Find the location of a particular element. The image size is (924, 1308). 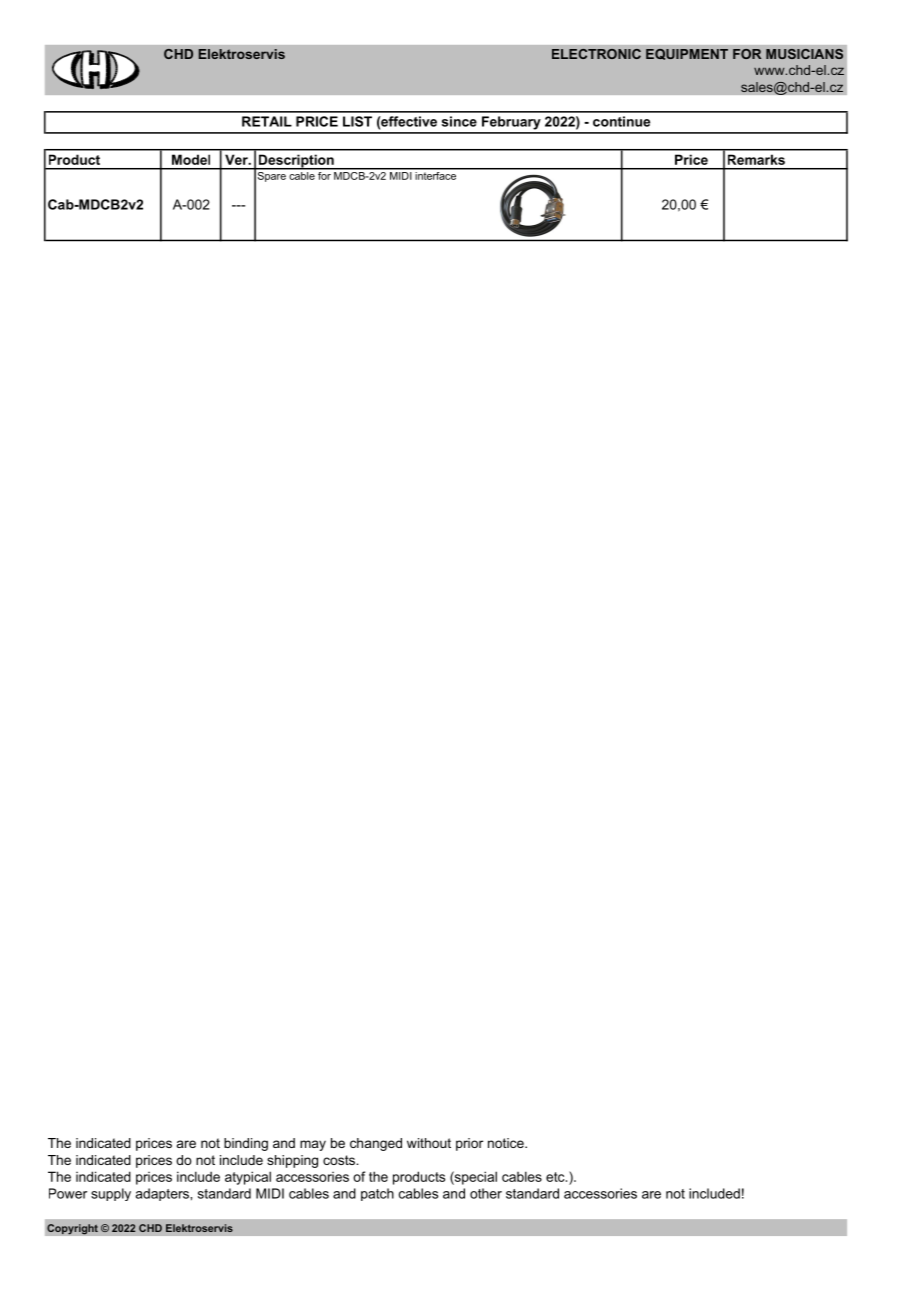

adapters is located at coordinates (163, 1194).
